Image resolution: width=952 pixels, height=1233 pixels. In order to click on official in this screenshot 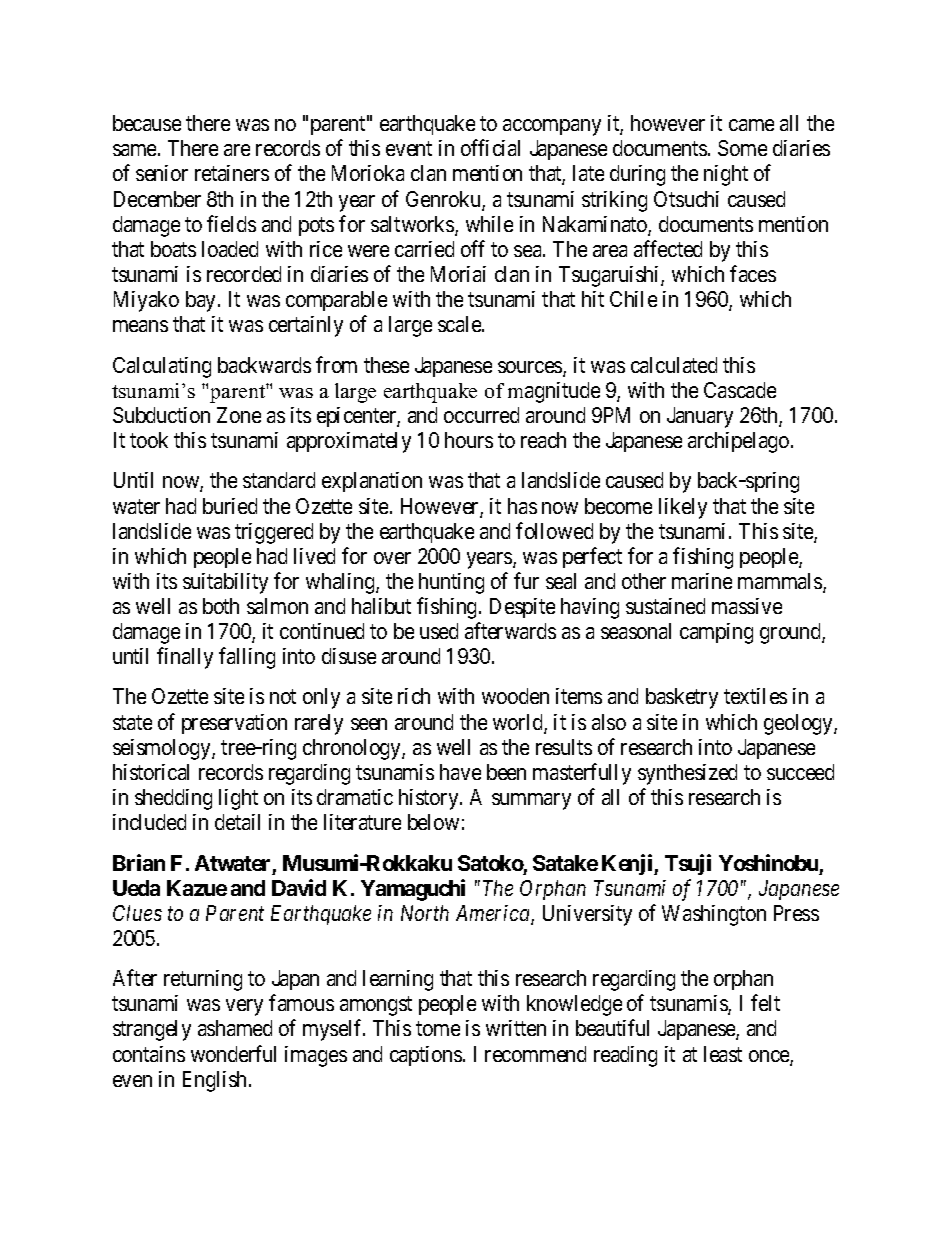, I will do `click(490, 148)`.
